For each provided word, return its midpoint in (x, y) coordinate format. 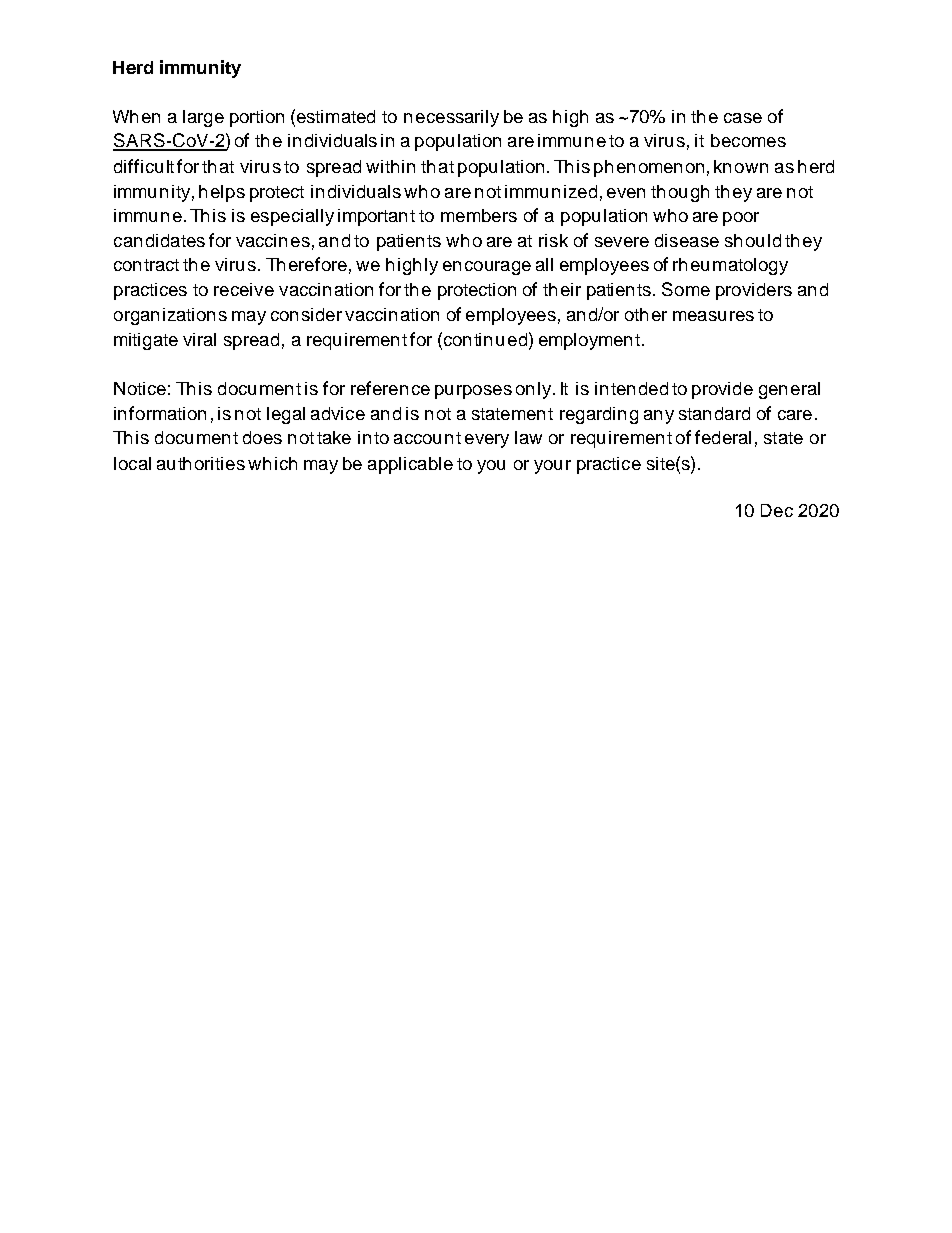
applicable (410, 465)
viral (199, 339)
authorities (201, 463)
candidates (159, 240)
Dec (777, 510)
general (789, 390)
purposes (473, 392)
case (743, 118)
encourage (487, 268)
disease (687, 240)
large (203, 118)
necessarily (451, 118)
